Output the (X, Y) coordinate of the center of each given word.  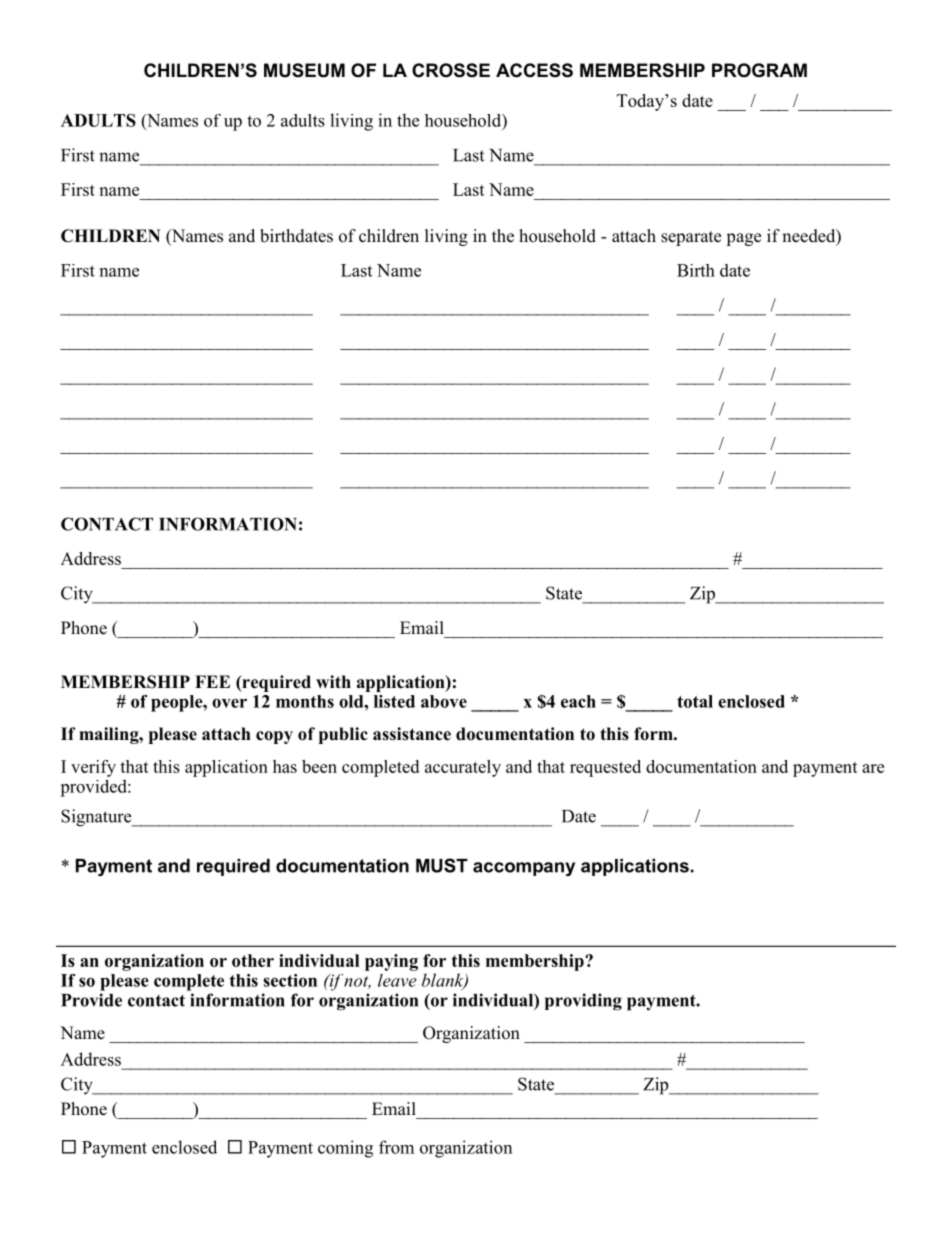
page (743, 239)
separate (691, 238)
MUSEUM (304, 70)
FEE (212, 681)
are (873, 768)
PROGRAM (759, 70)
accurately (463, 768)
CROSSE (451, 70)
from (396, 1147)
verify (93, 768)
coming (345, 1149)
